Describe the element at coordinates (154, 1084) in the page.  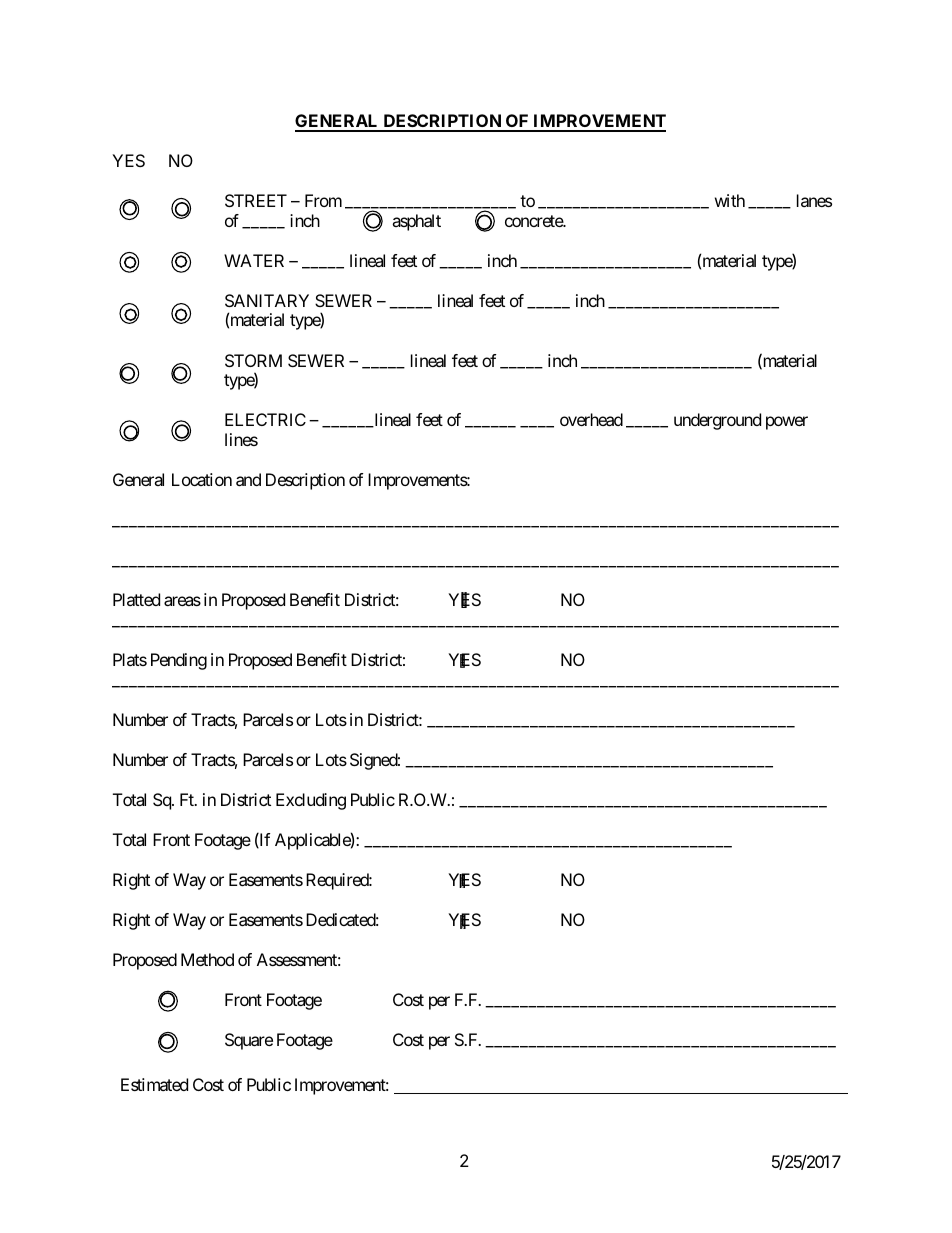
I see `Estimated` at that location.
